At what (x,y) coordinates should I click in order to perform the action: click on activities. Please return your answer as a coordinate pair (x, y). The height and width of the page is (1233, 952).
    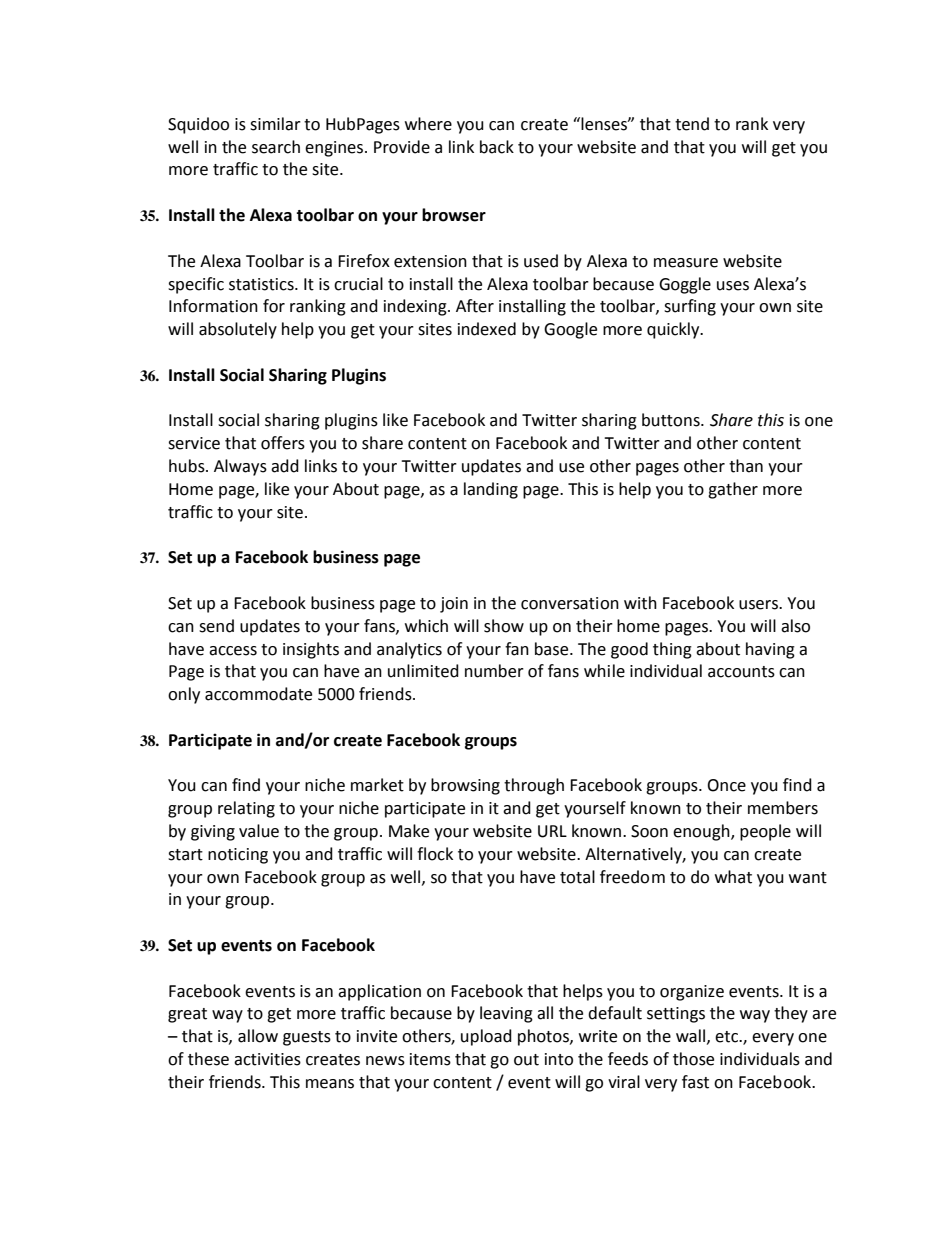
    Looking at the image, I should click on (267, 1059).
